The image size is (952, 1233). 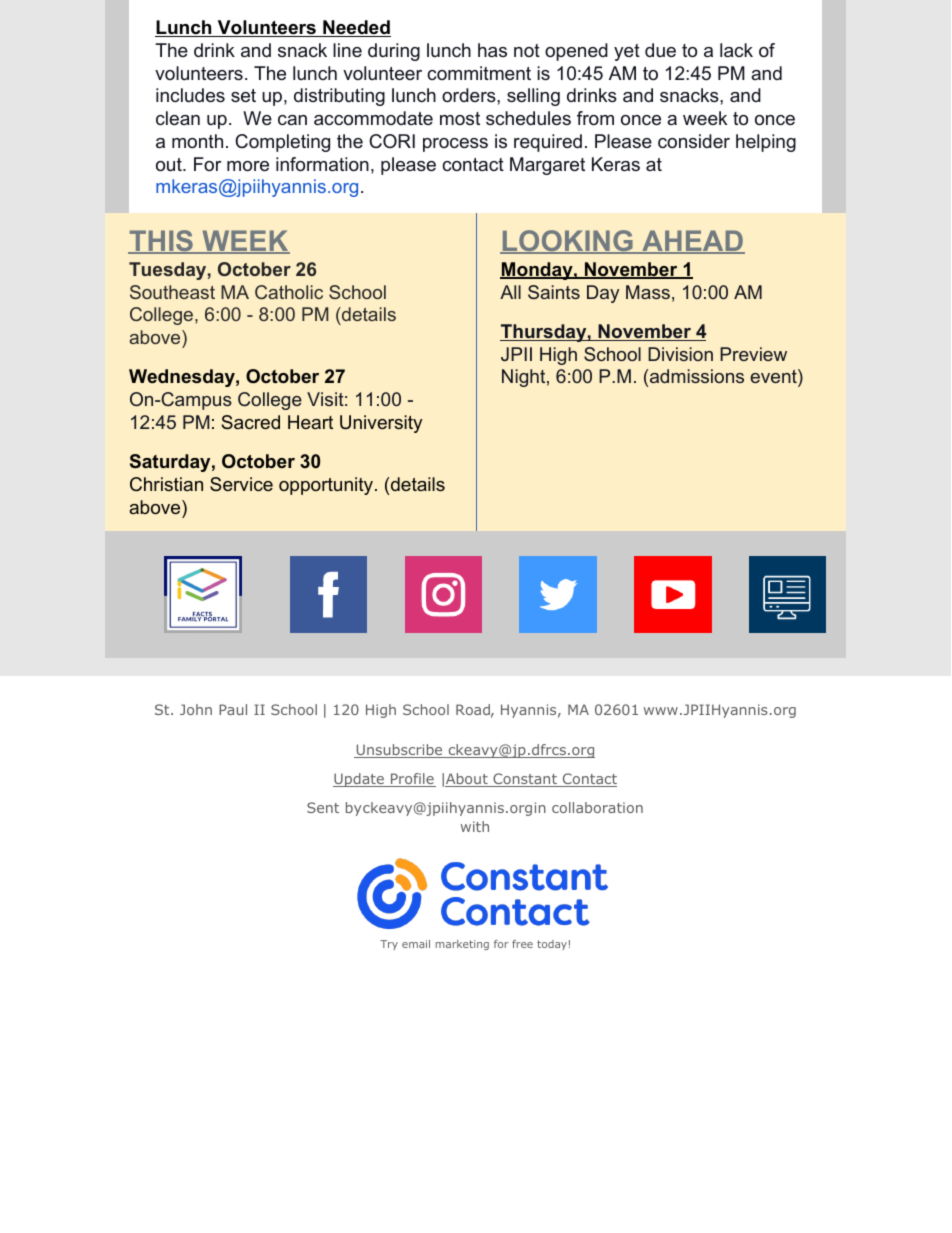 I want to click on due, so click(x=660, y=50).
